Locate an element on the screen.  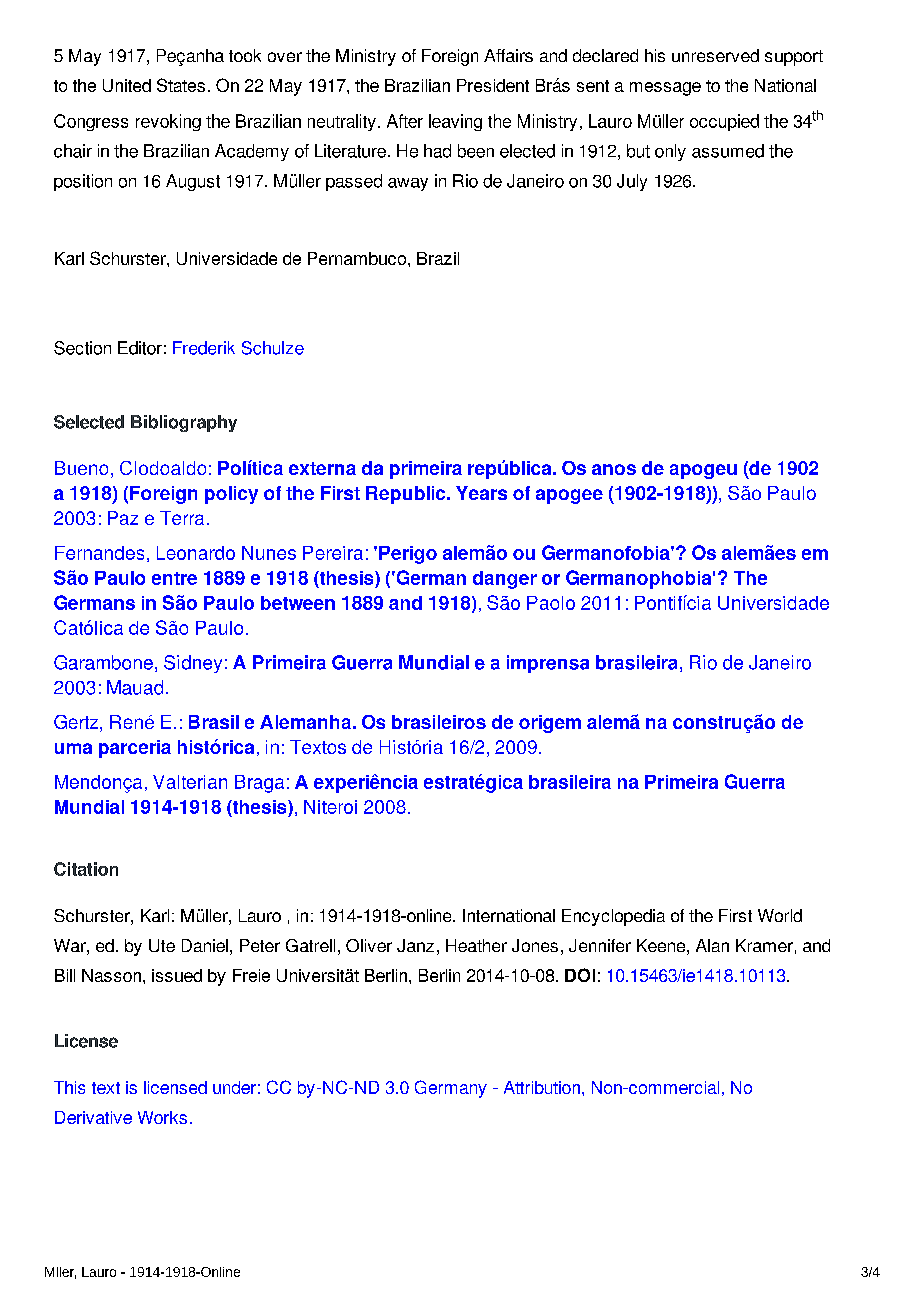
Braga is located at coordinates (259, 784).
